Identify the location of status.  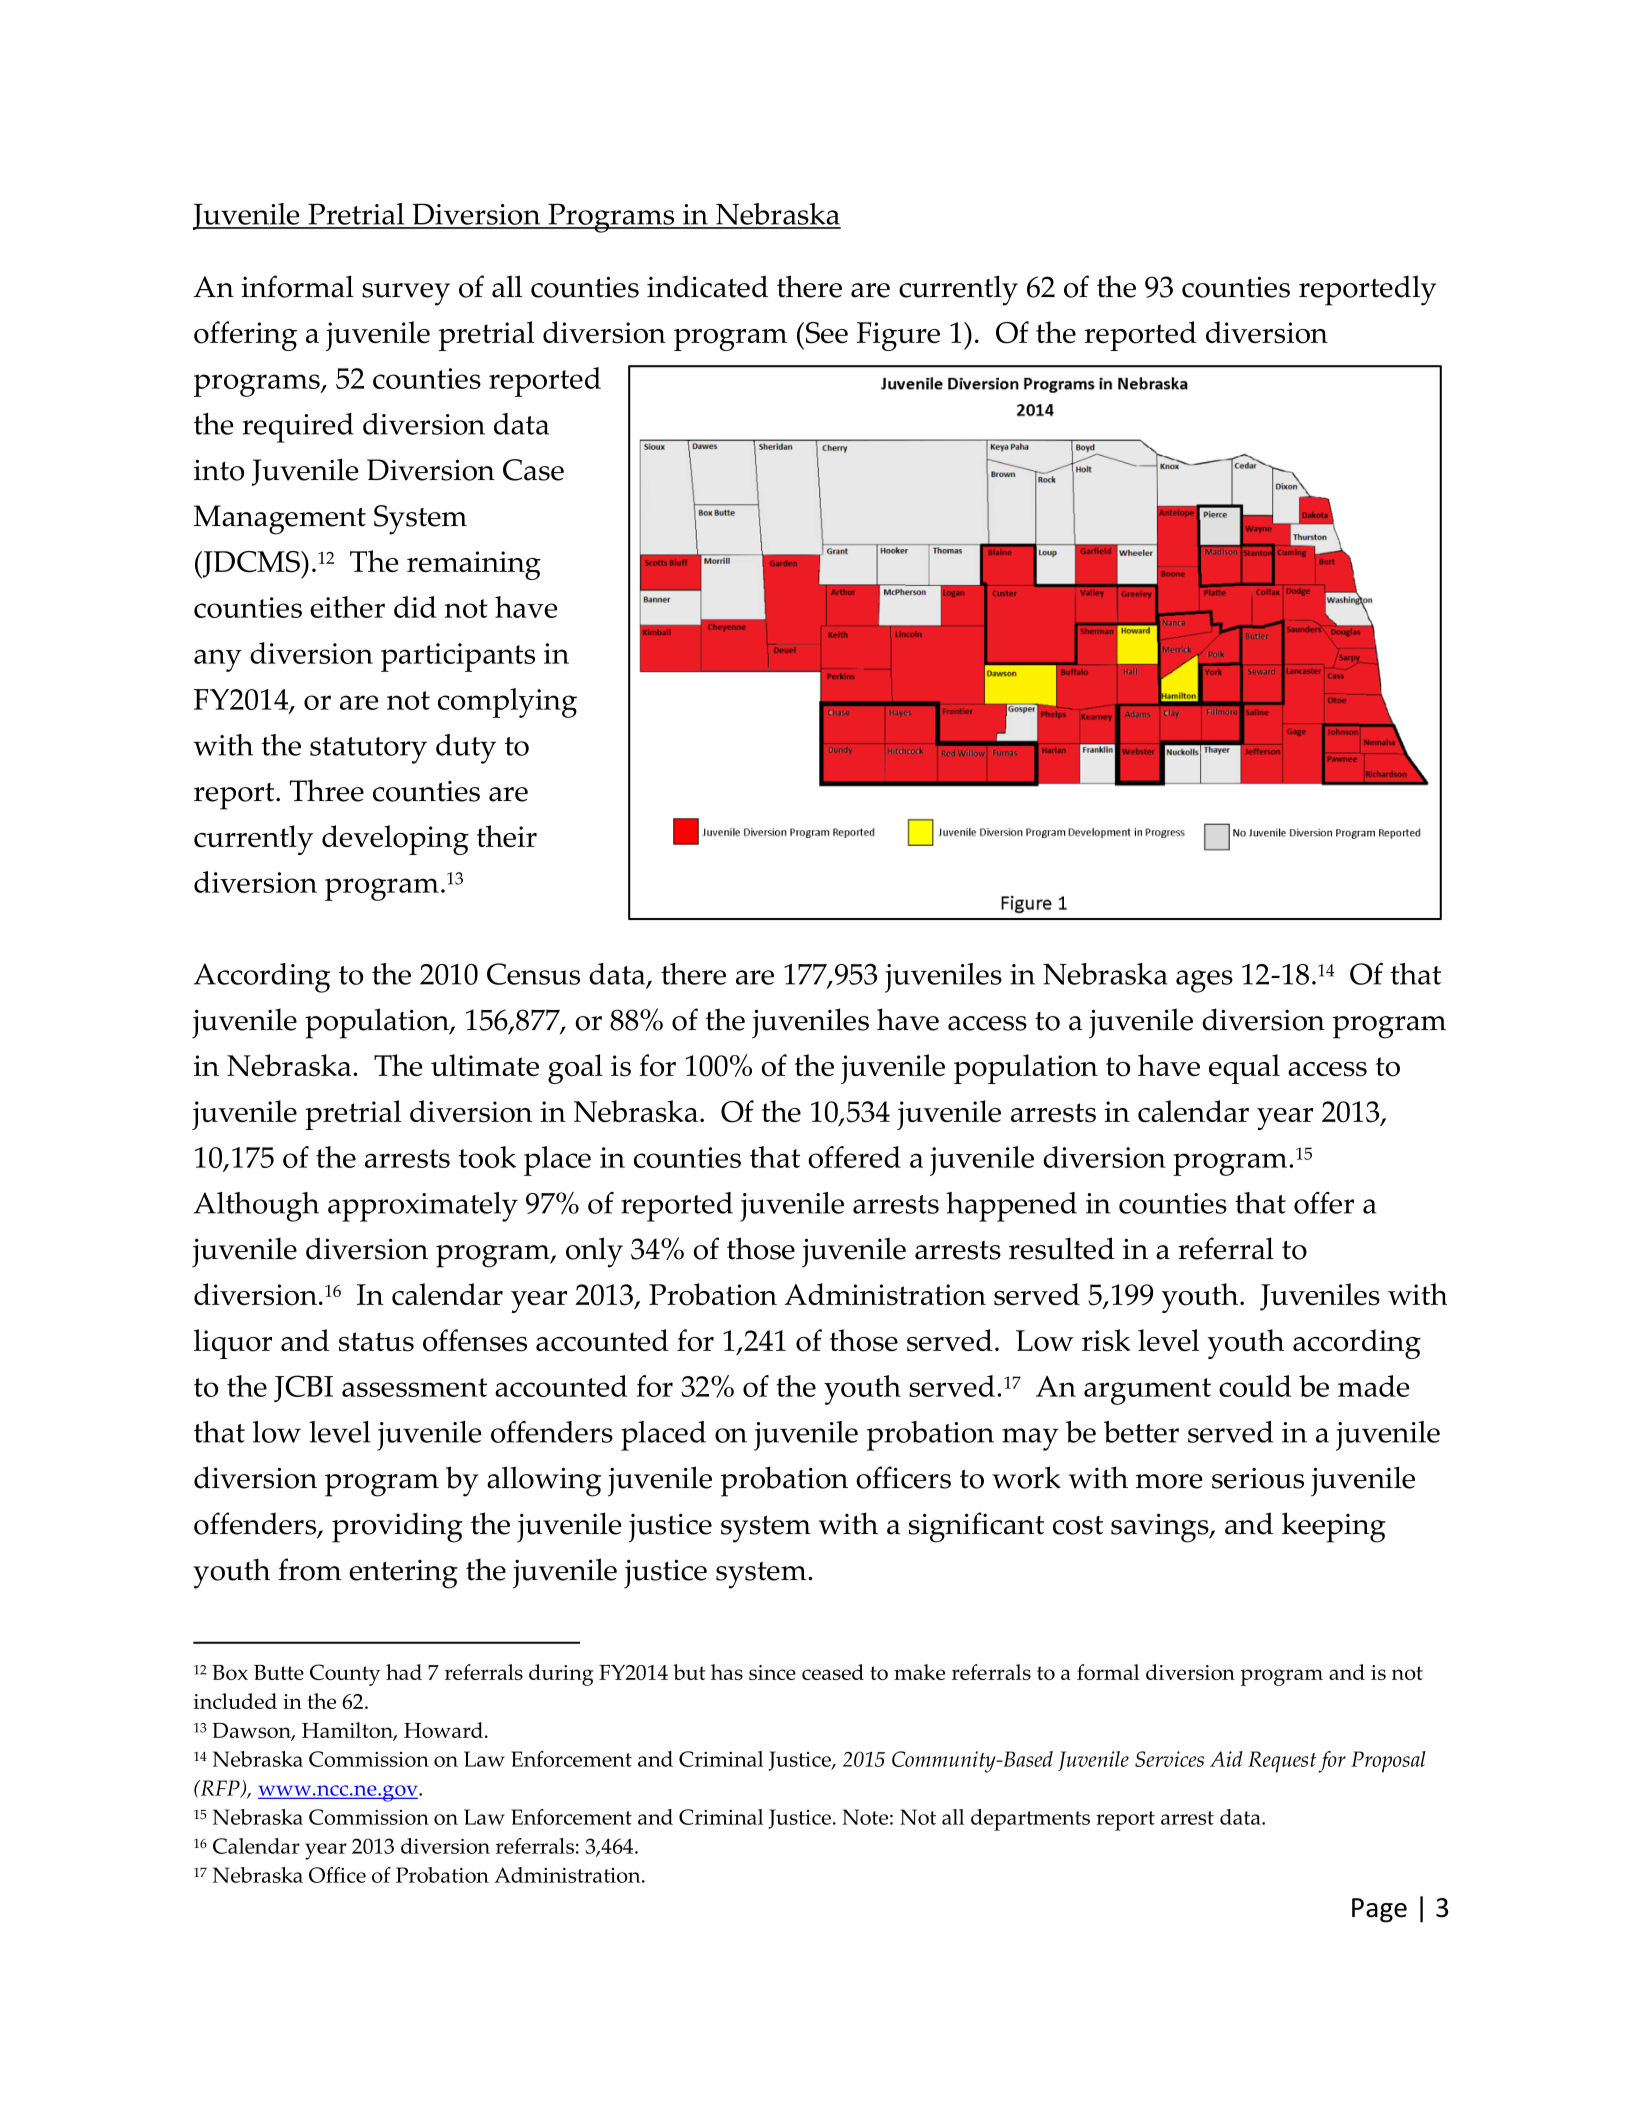
(376, 1342).
